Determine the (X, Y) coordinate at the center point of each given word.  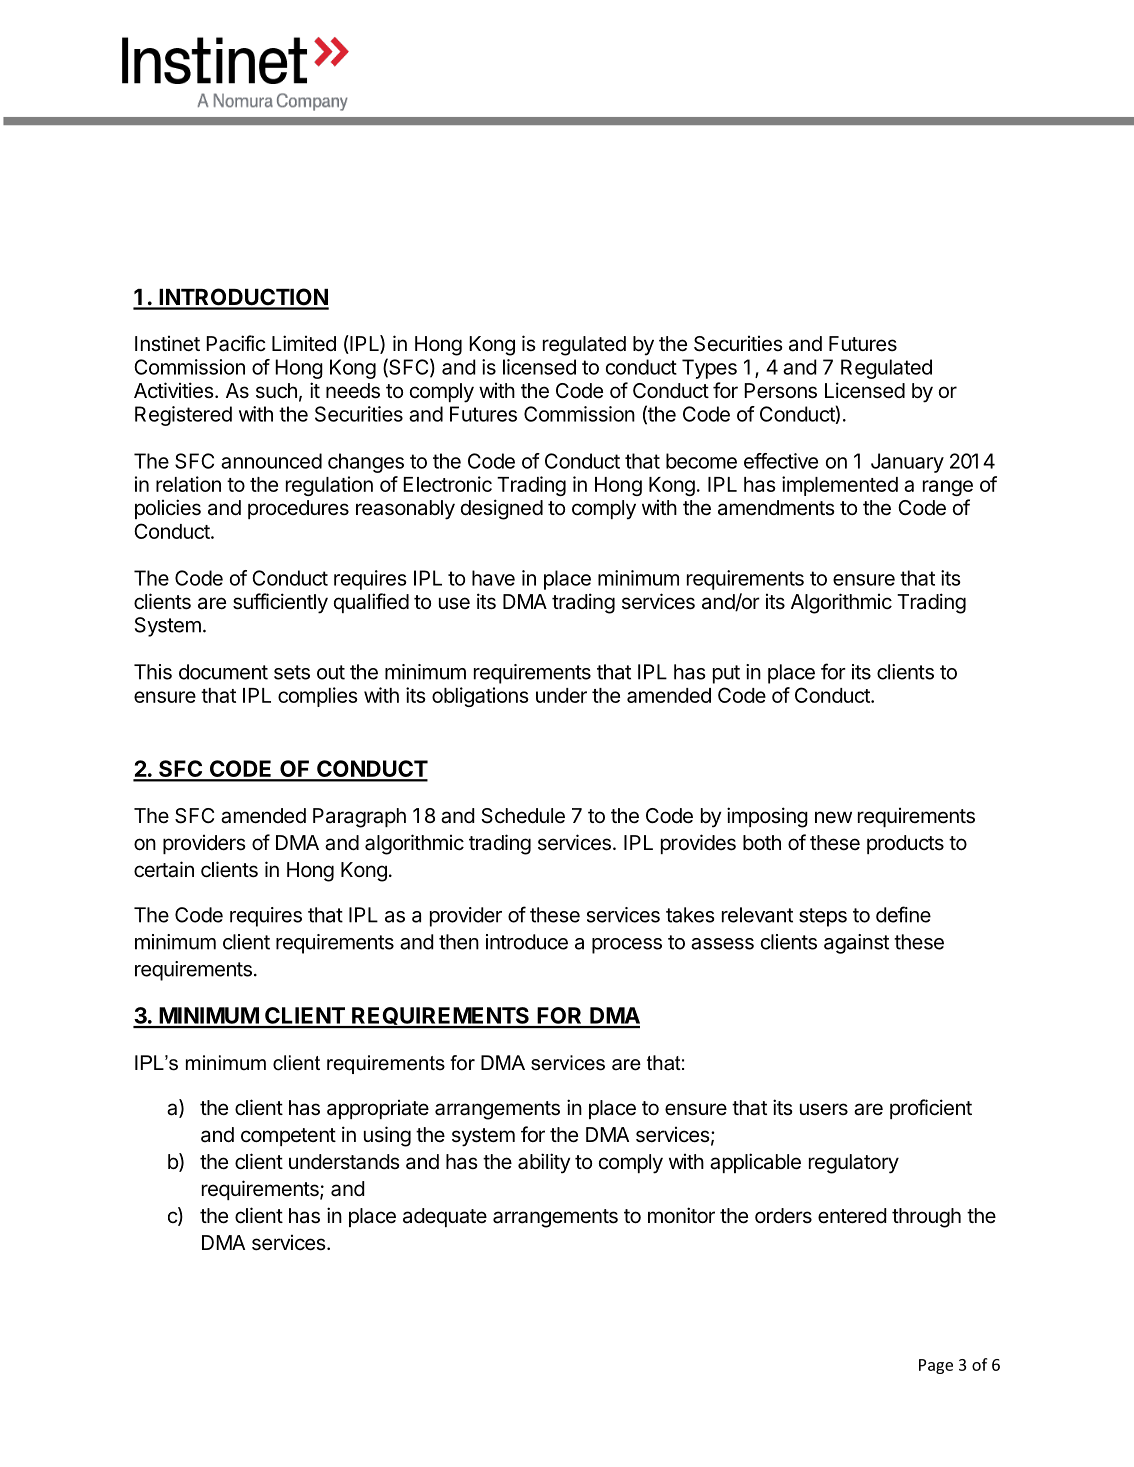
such (276, 390)
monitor (681, 1215)
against (856, 944)
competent (288, 1137)
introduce (527, 942)
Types (709, 369)
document (223, 672)
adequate (445, 1217)
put (726, 674)
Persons (780, 391)
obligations (480, 697)
